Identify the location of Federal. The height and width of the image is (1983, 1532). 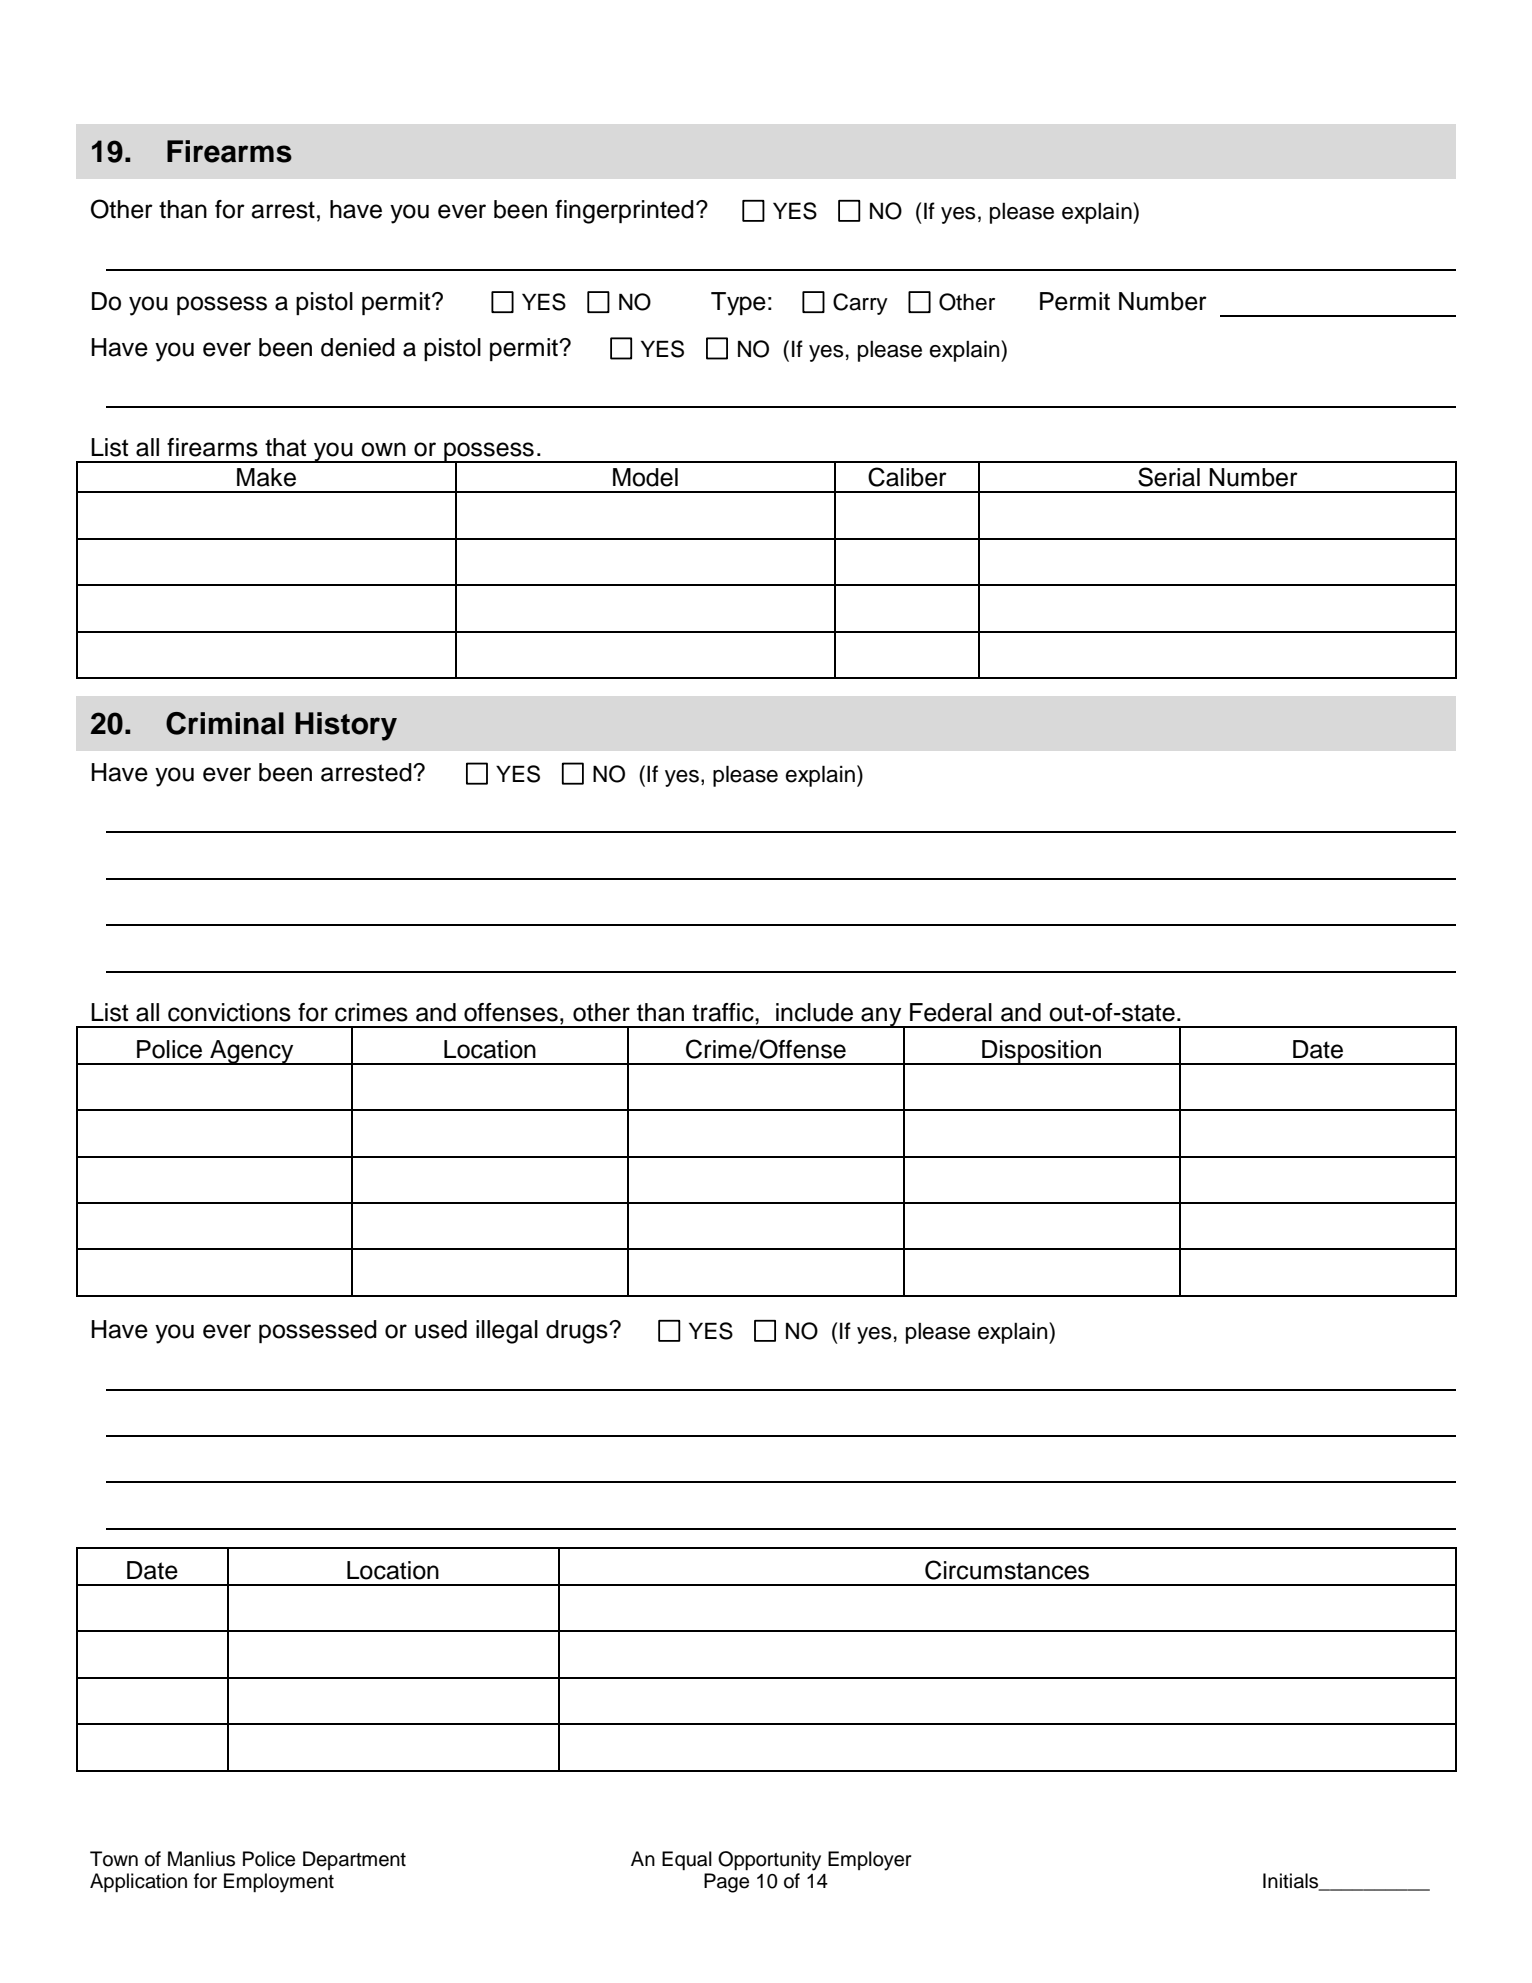
(951, 1012).
